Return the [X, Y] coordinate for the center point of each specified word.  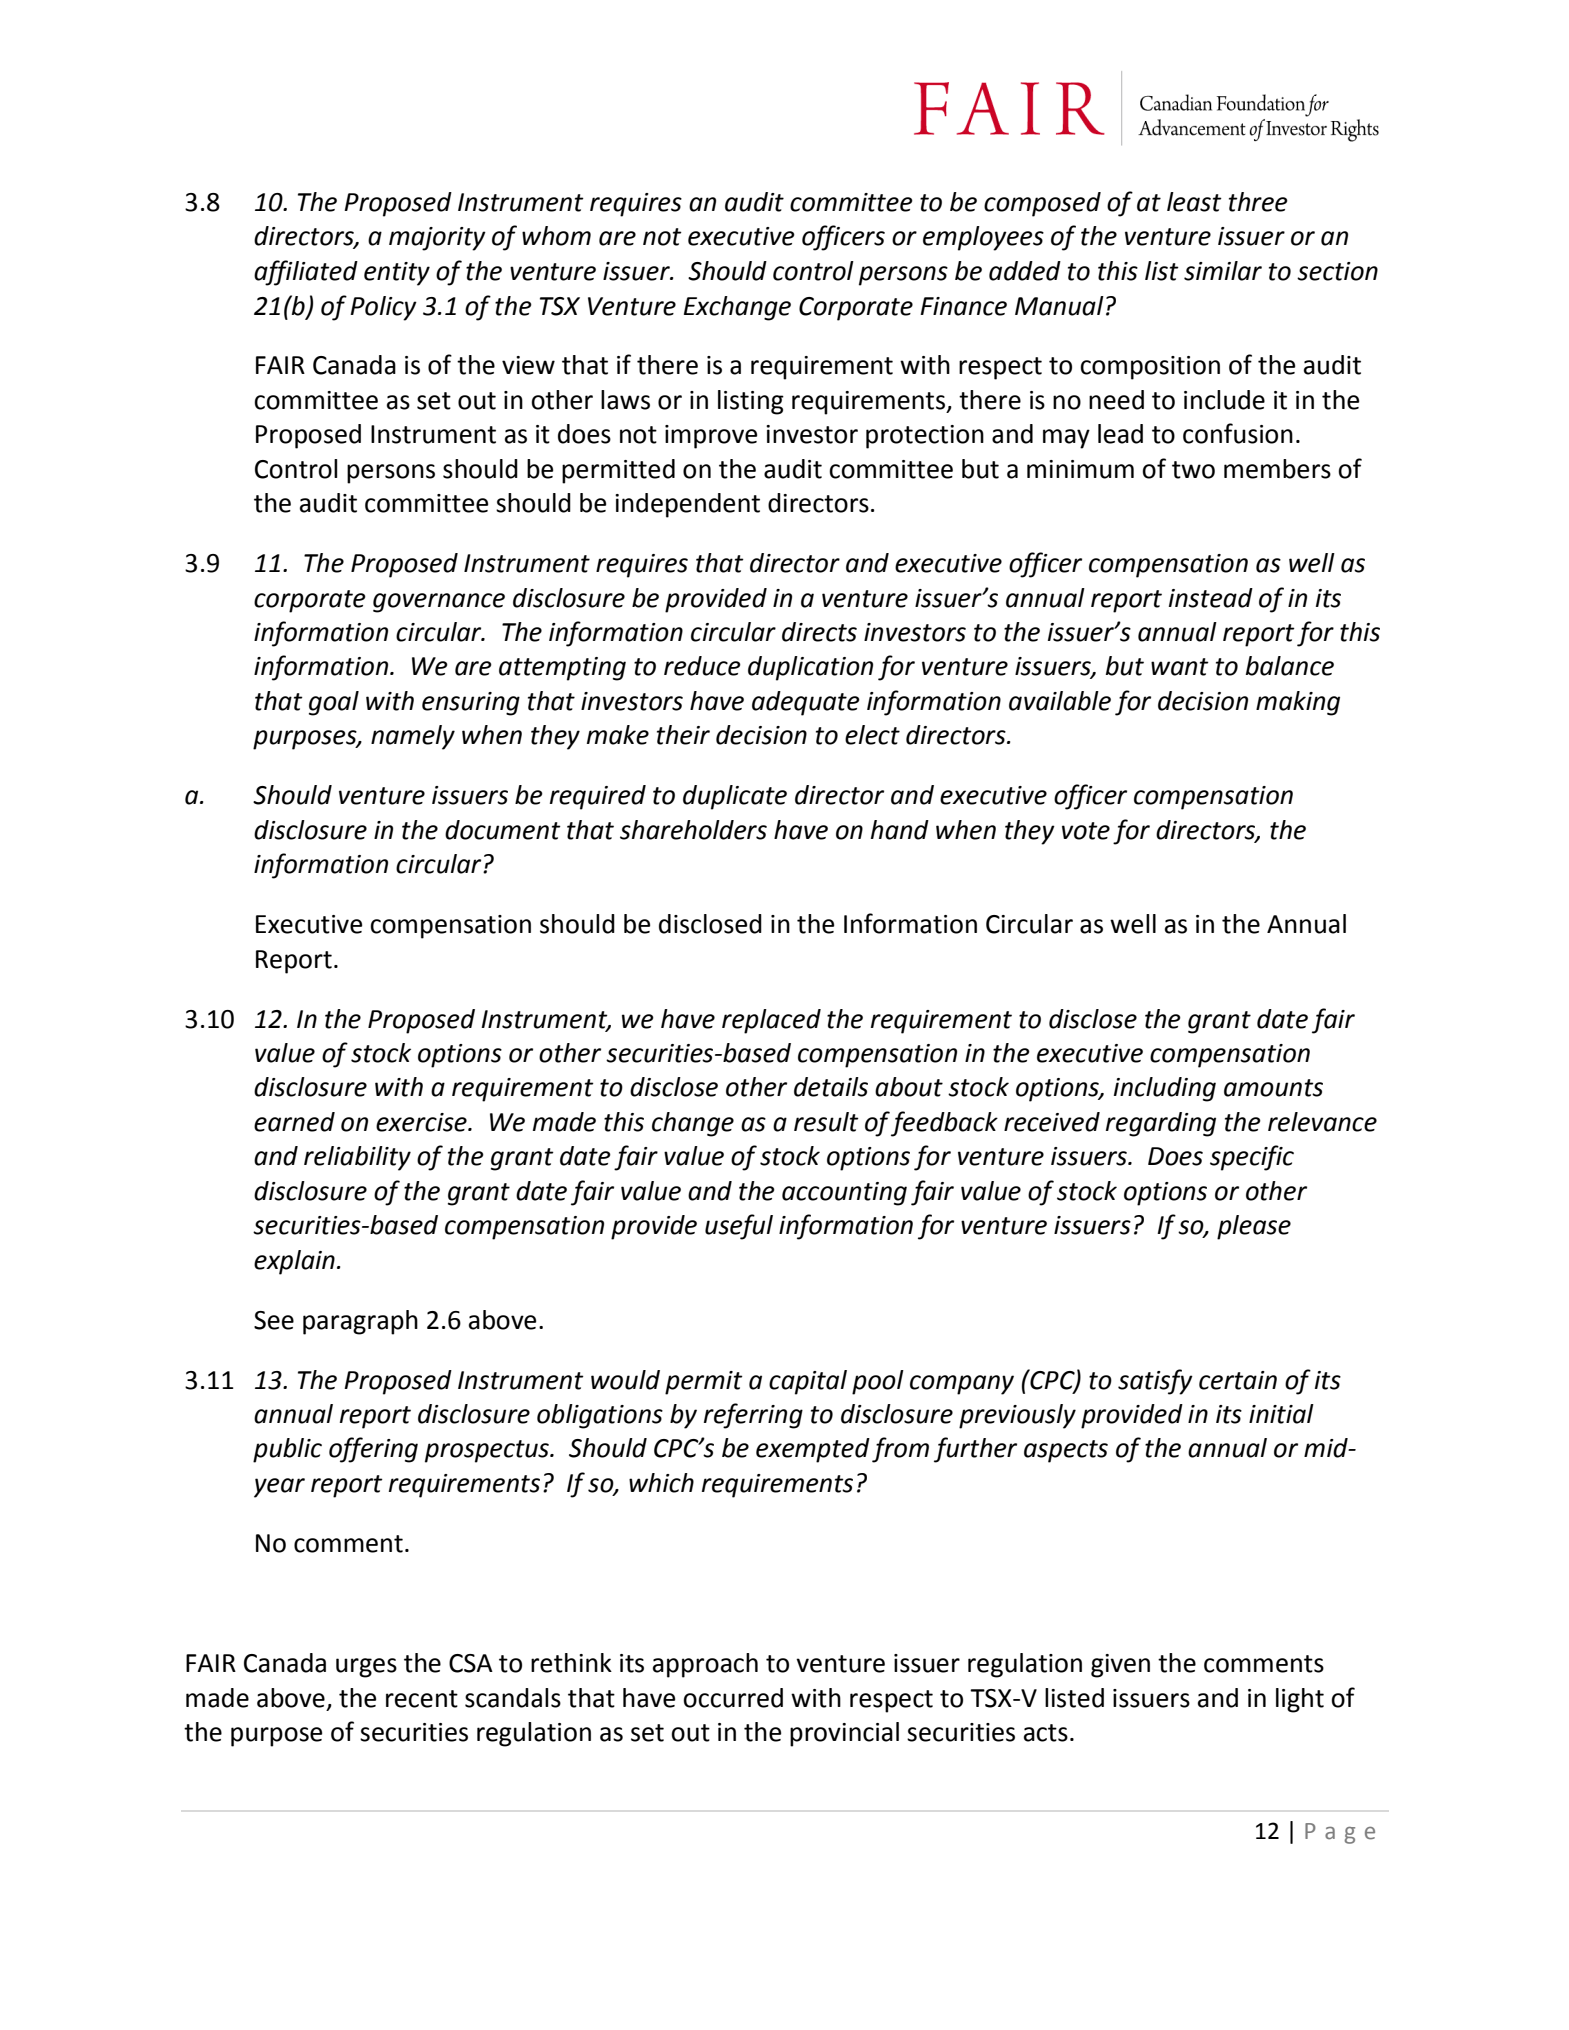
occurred [733, 1698]
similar [1223, 271]
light [1300, 1700]
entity [397, 274]
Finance [963, 306]
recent [422, 1699]
